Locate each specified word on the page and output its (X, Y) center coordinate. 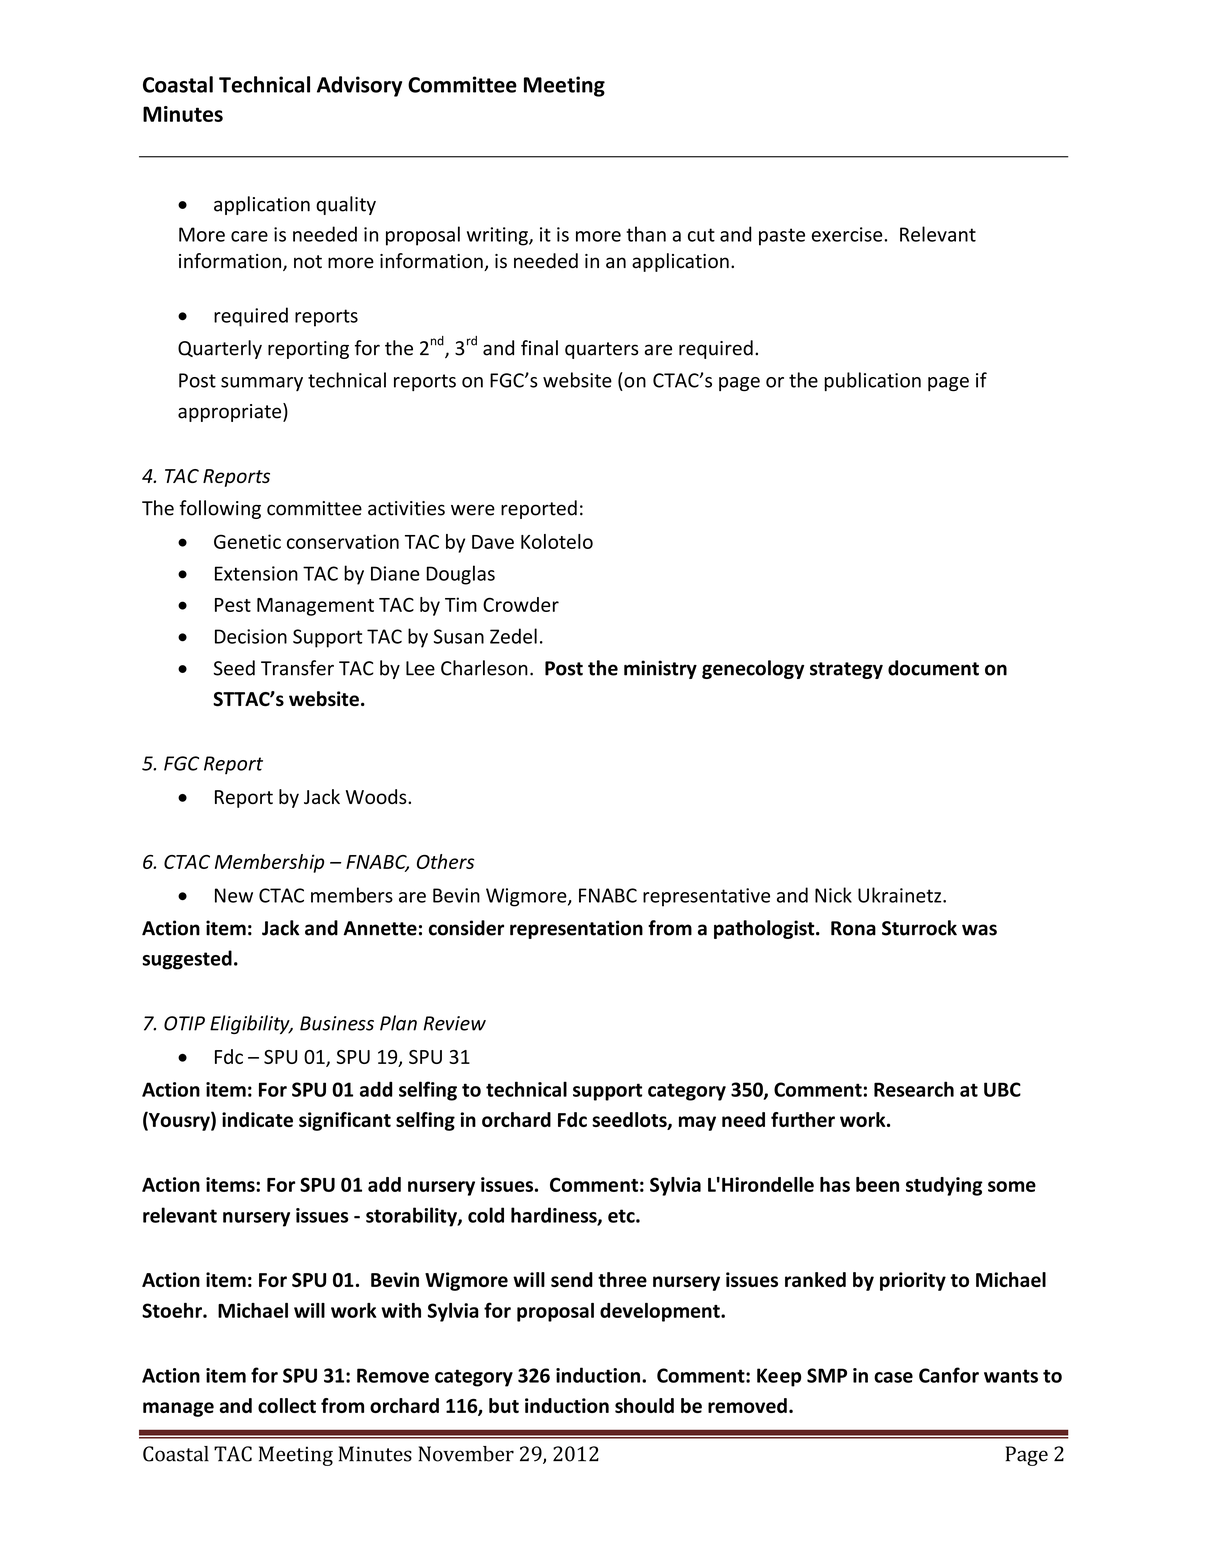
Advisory (359, 86)
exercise (848, 234)
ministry (660, 669)
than (646, 234)
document (933, 668)
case (893, 1377)
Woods (377, 796)
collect (287, 1405)
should (644, 1405)
